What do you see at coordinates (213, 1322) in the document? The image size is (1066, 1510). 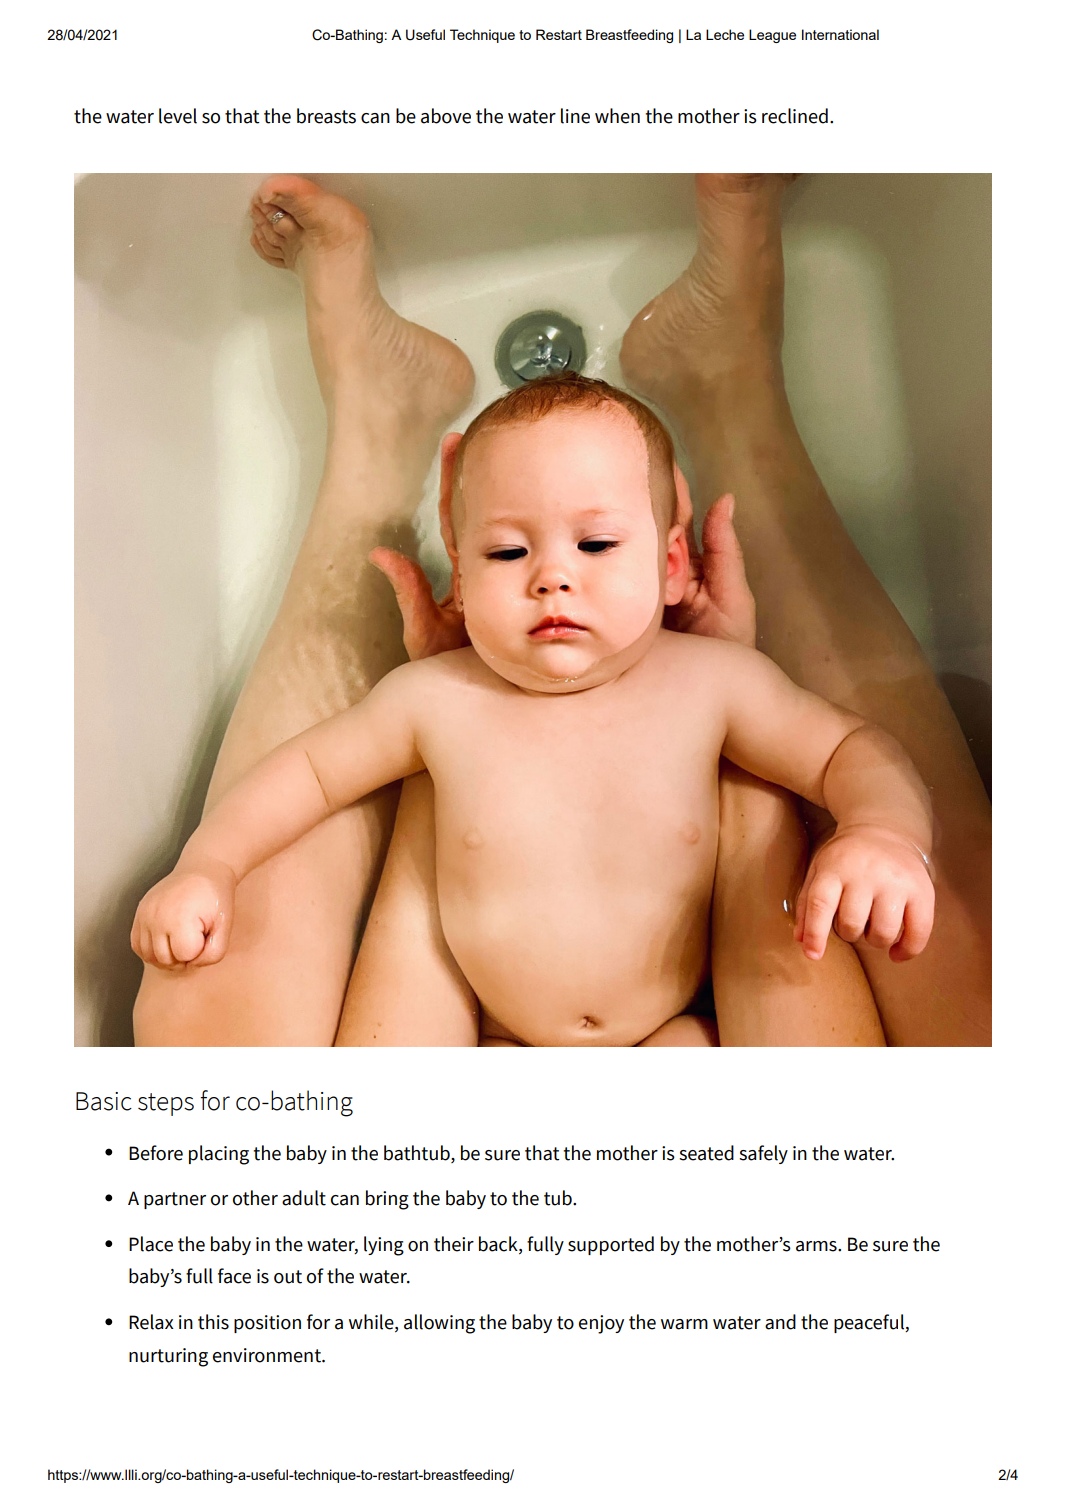 I see `this` at bounding box center [213, 1322].
